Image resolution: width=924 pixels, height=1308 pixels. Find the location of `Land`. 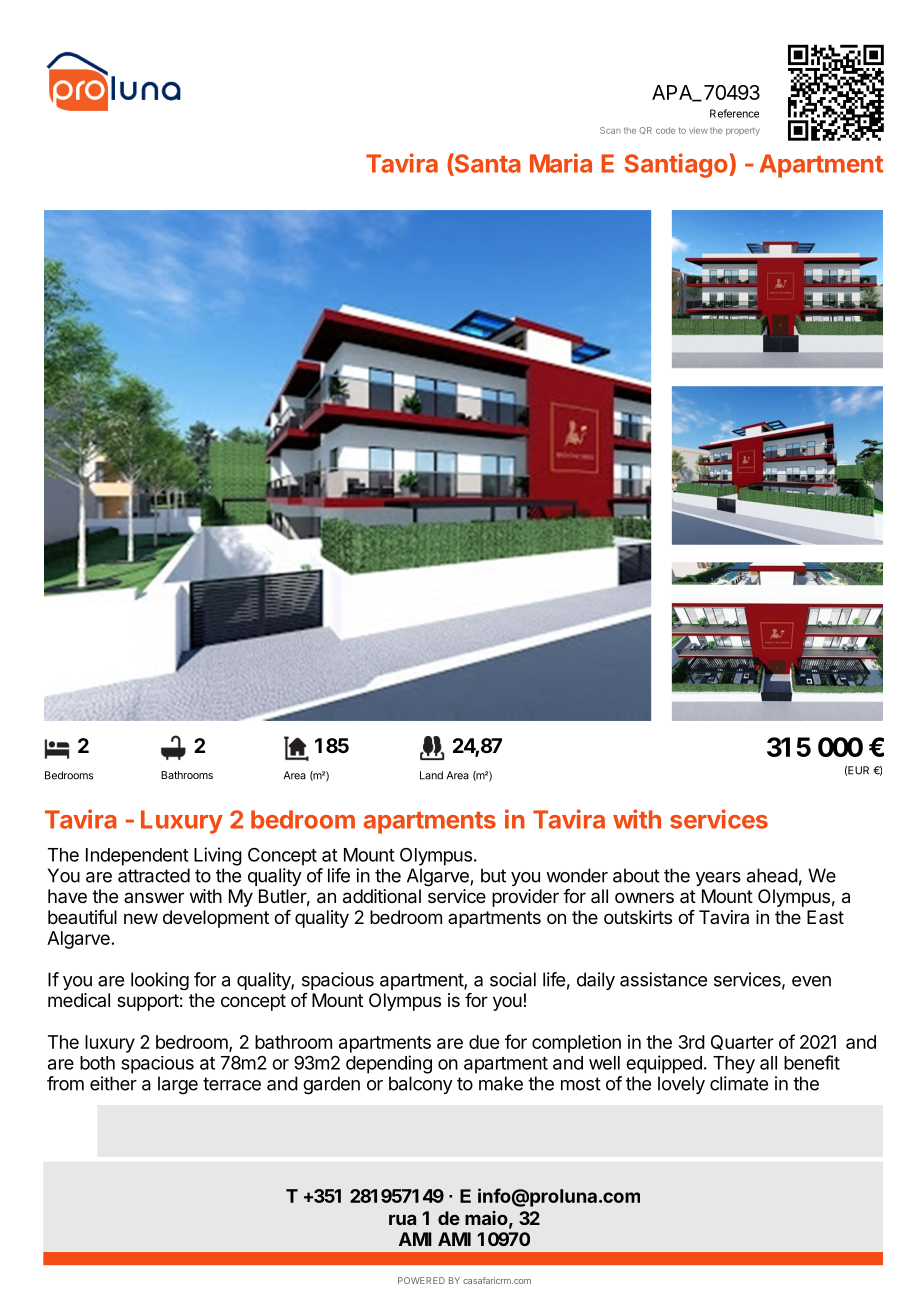

Land is located at coordinates (431, 775).
